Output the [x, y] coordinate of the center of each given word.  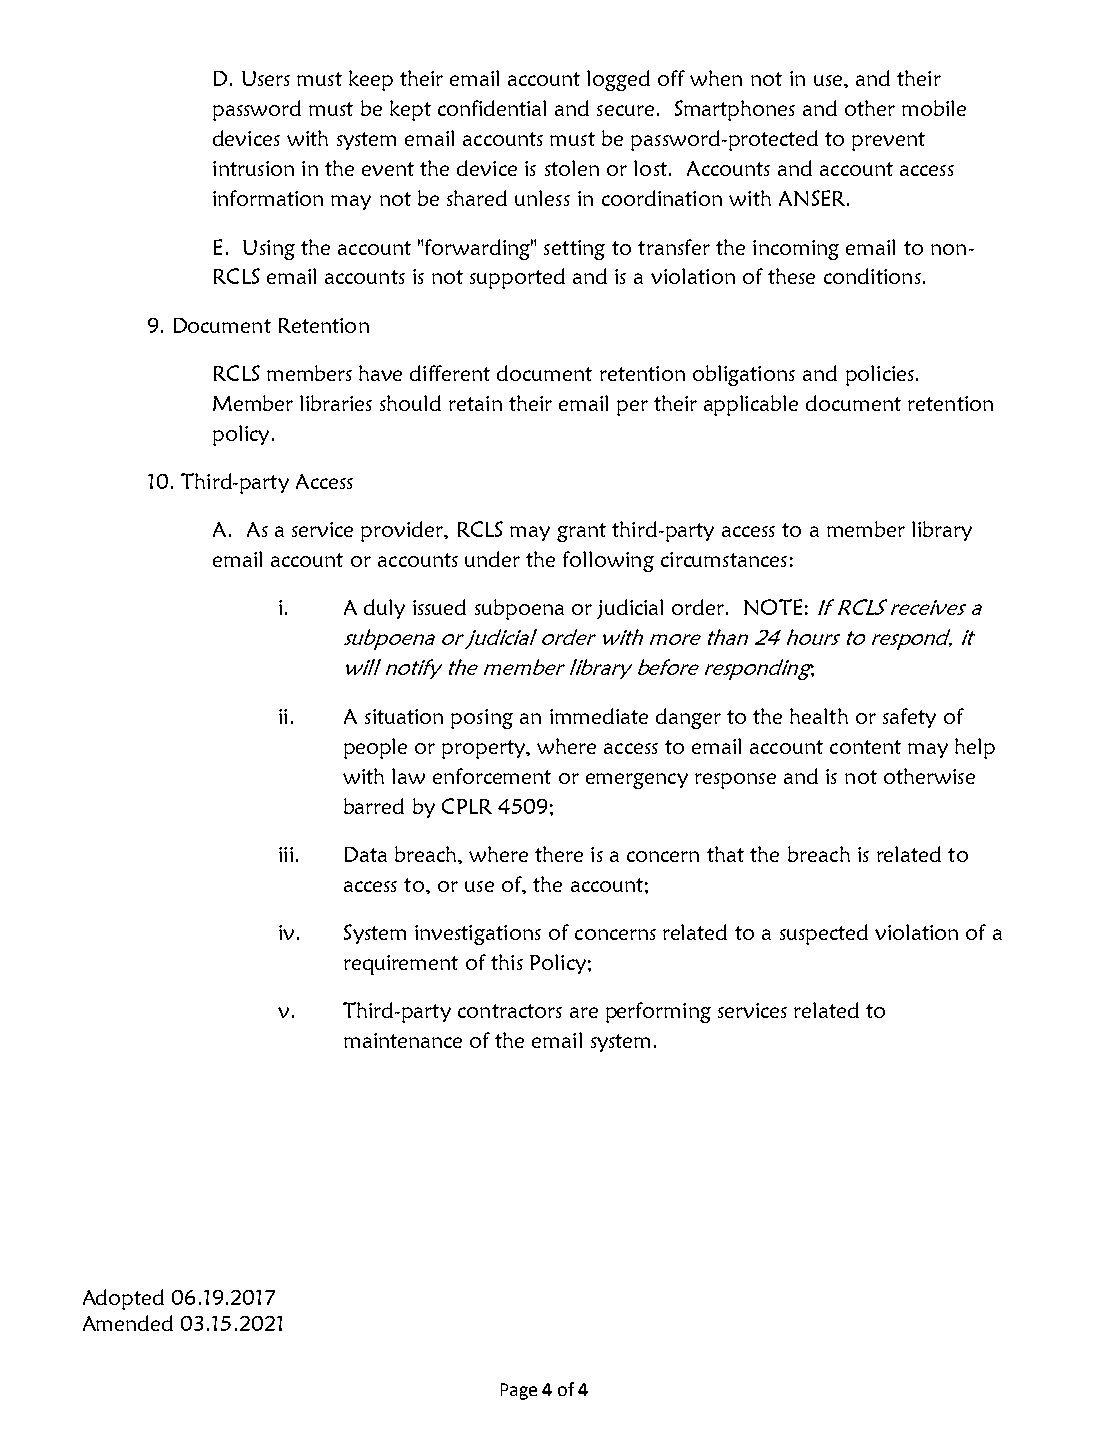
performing [658, 1012]
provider [403, 531]
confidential [492, 108]
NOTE [773, 607]
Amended [128, 1323]
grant [581, 532]
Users [266, 78]
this [507, 962]
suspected [824, 934]
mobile [934, 108]
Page [519, 1391]
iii [286, 854]
